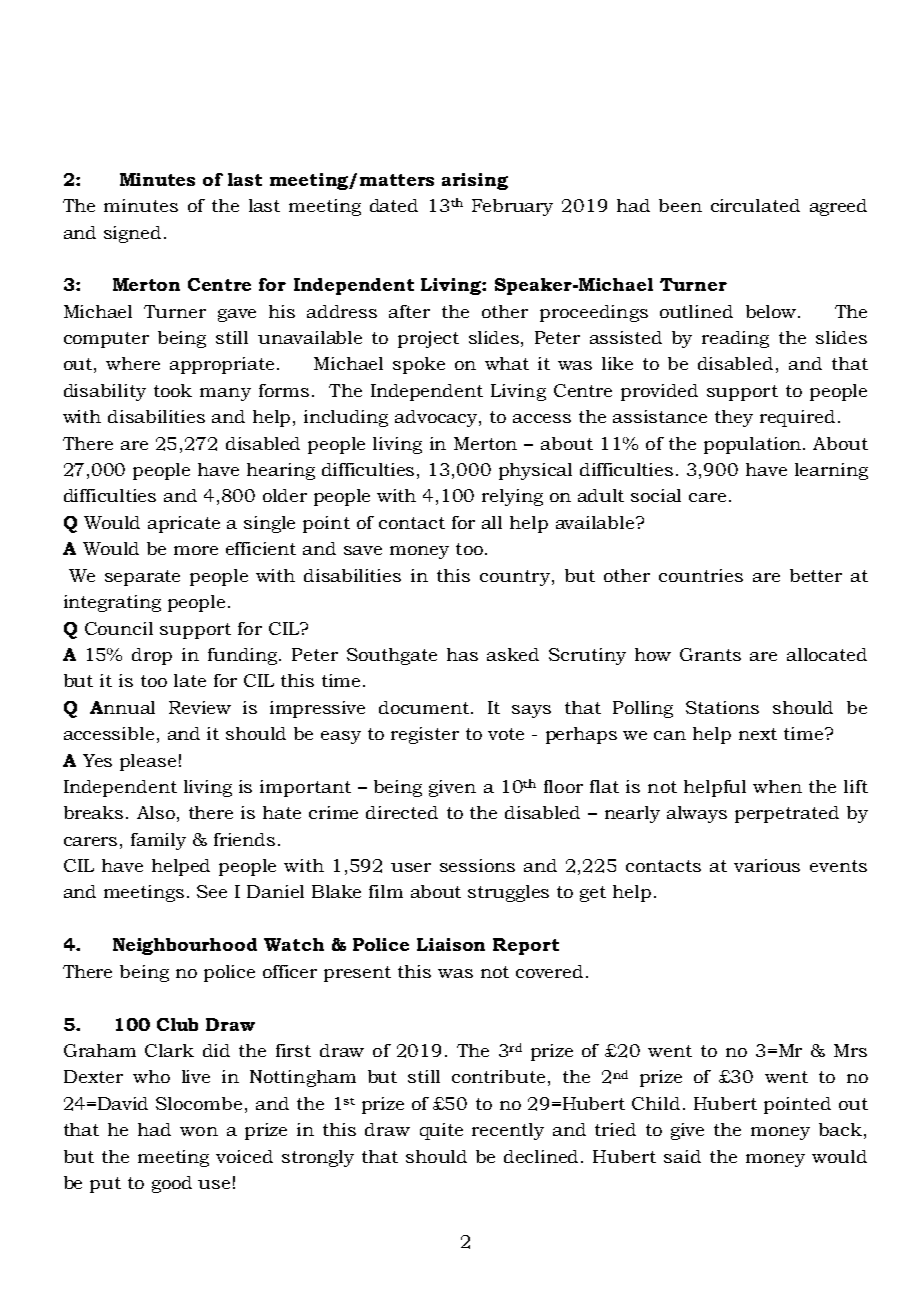 The image size is (924, 1307). What do you see at coordinates (512, 207) in the document?
I see `February` at bounding box center [512, 207].
